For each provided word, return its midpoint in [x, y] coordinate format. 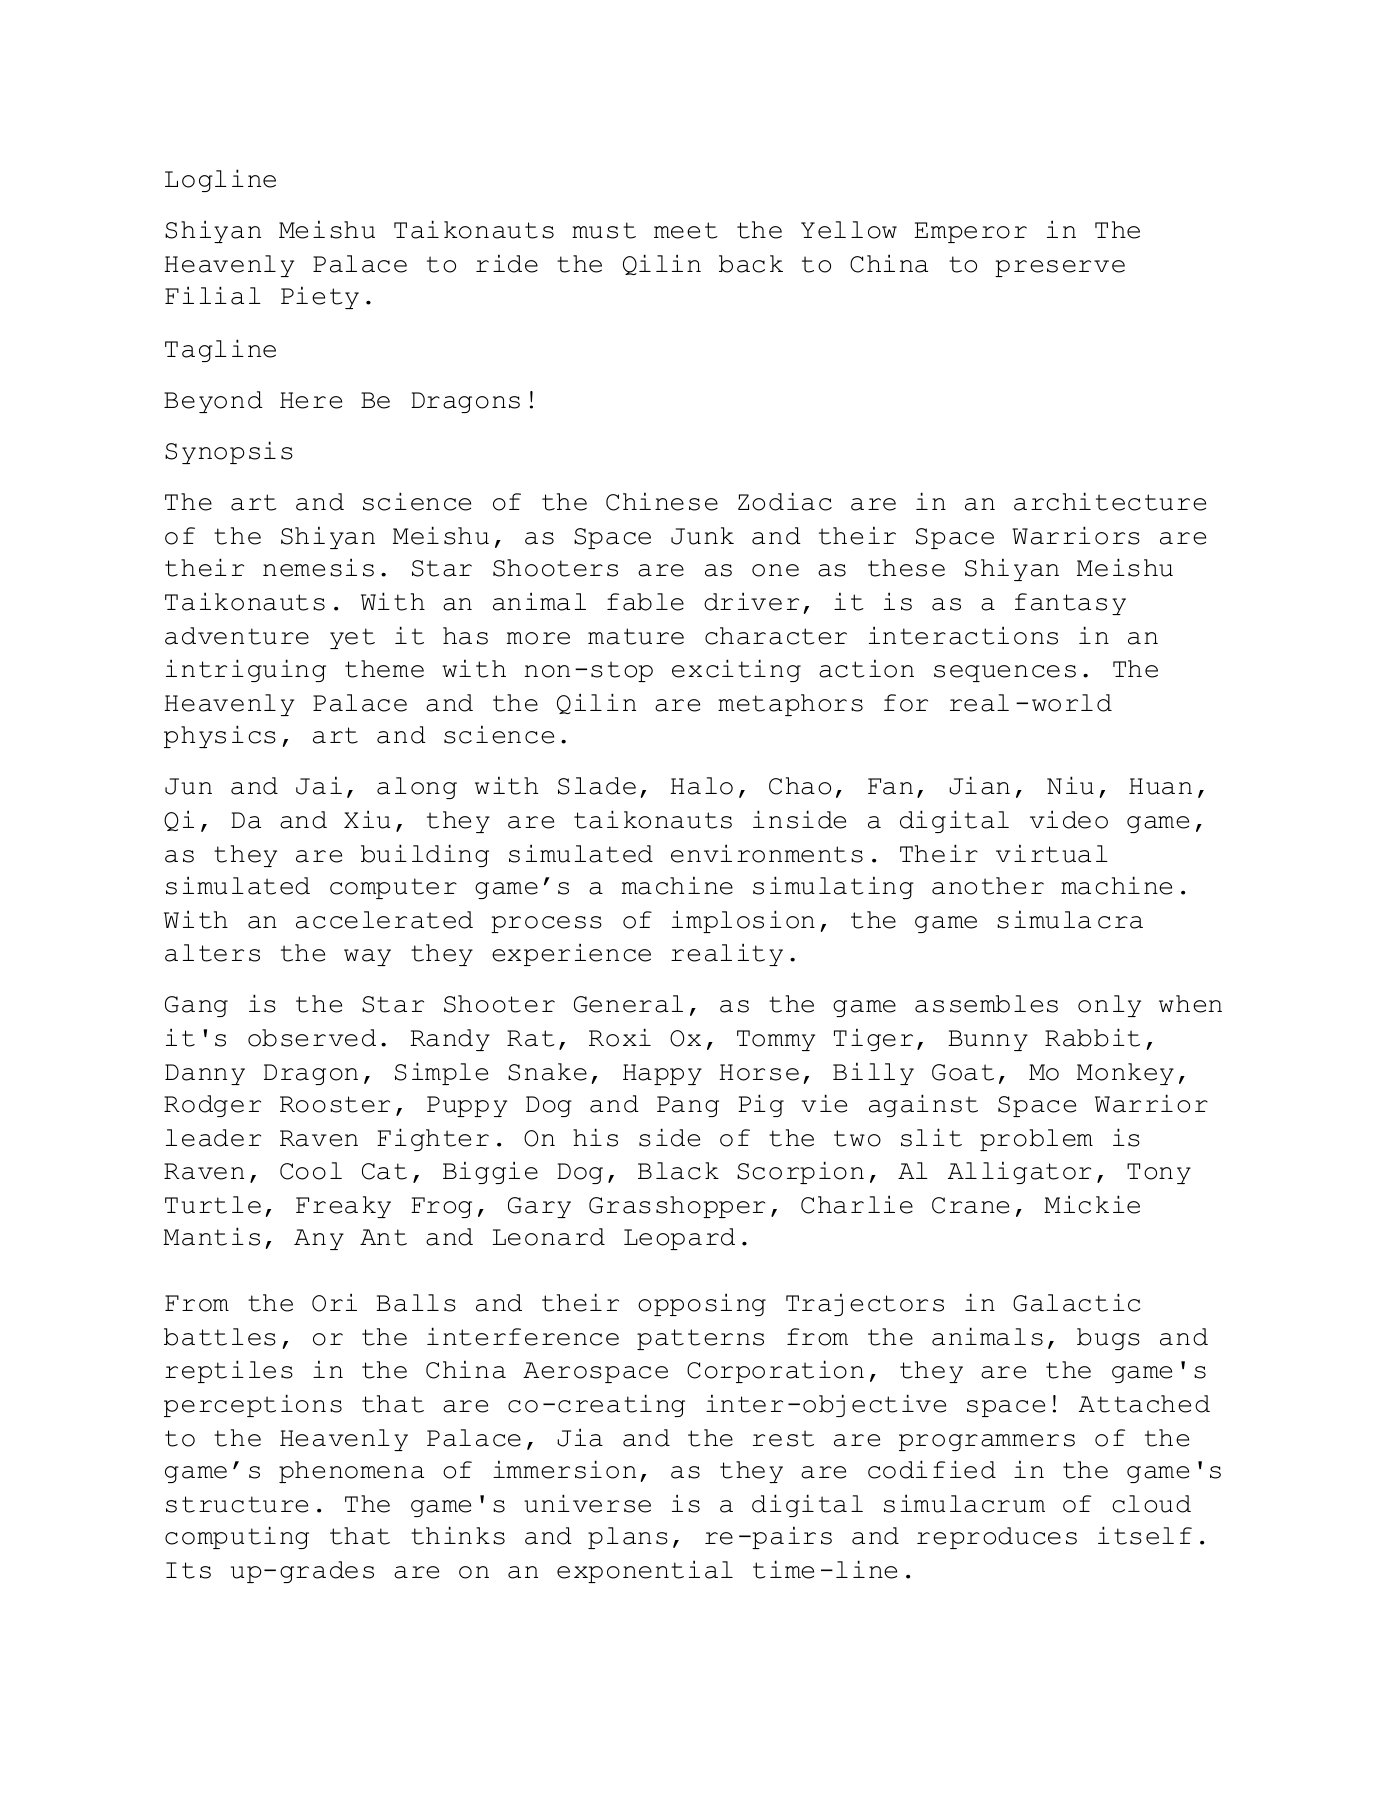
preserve [1060, 268]
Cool [311, 1171]
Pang [688, 1106]
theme [384, 669]
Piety [320, 297]
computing [237, 1537]
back [751, 264]
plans [628, 1538]
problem [1036, 1140]
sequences [1005, 673]
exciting [736, 670]
